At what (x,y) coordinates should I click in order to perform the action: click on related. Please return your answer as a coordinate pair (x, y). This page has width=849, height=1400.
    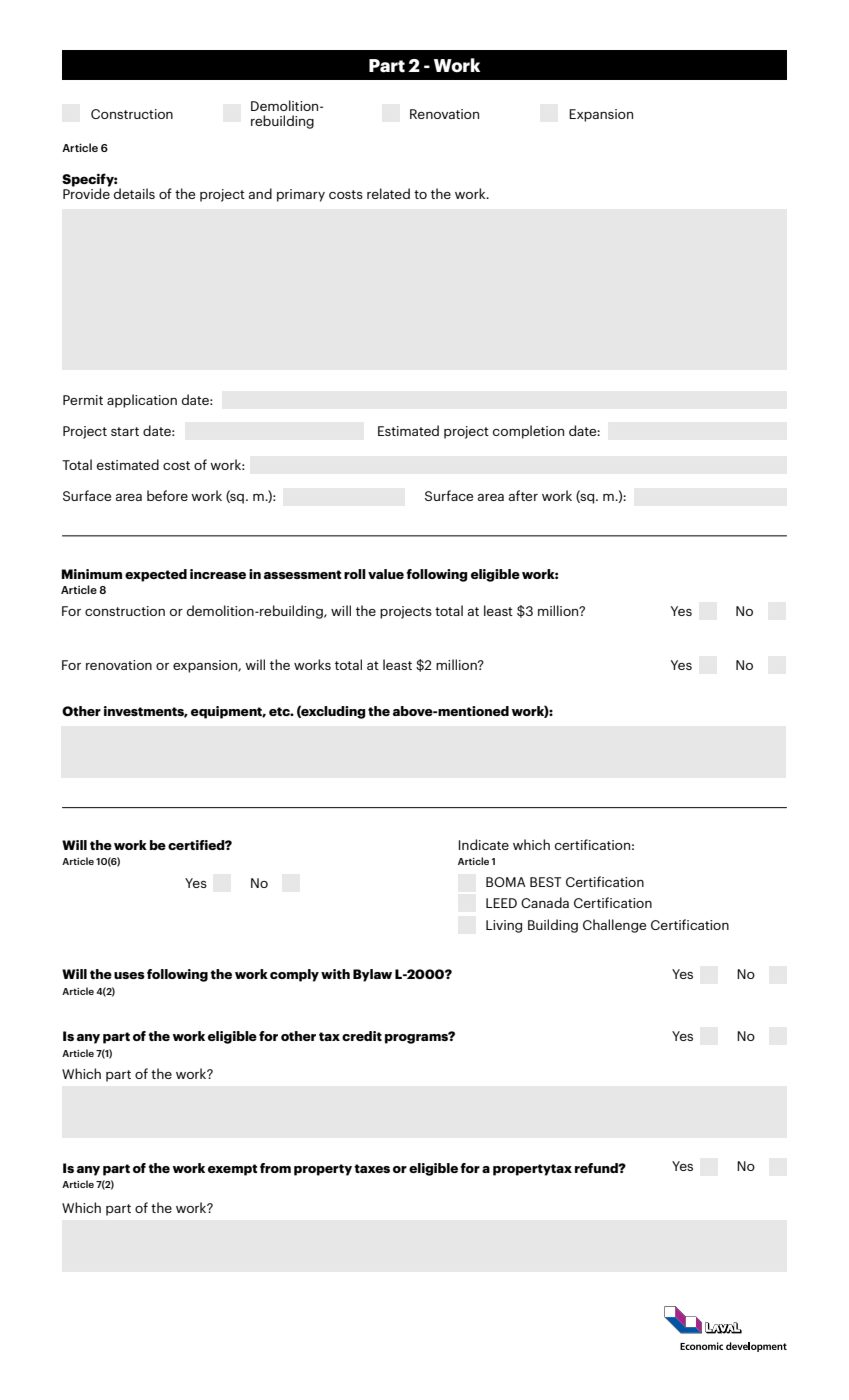
    Looking at the image, I should click on (388, 193).
